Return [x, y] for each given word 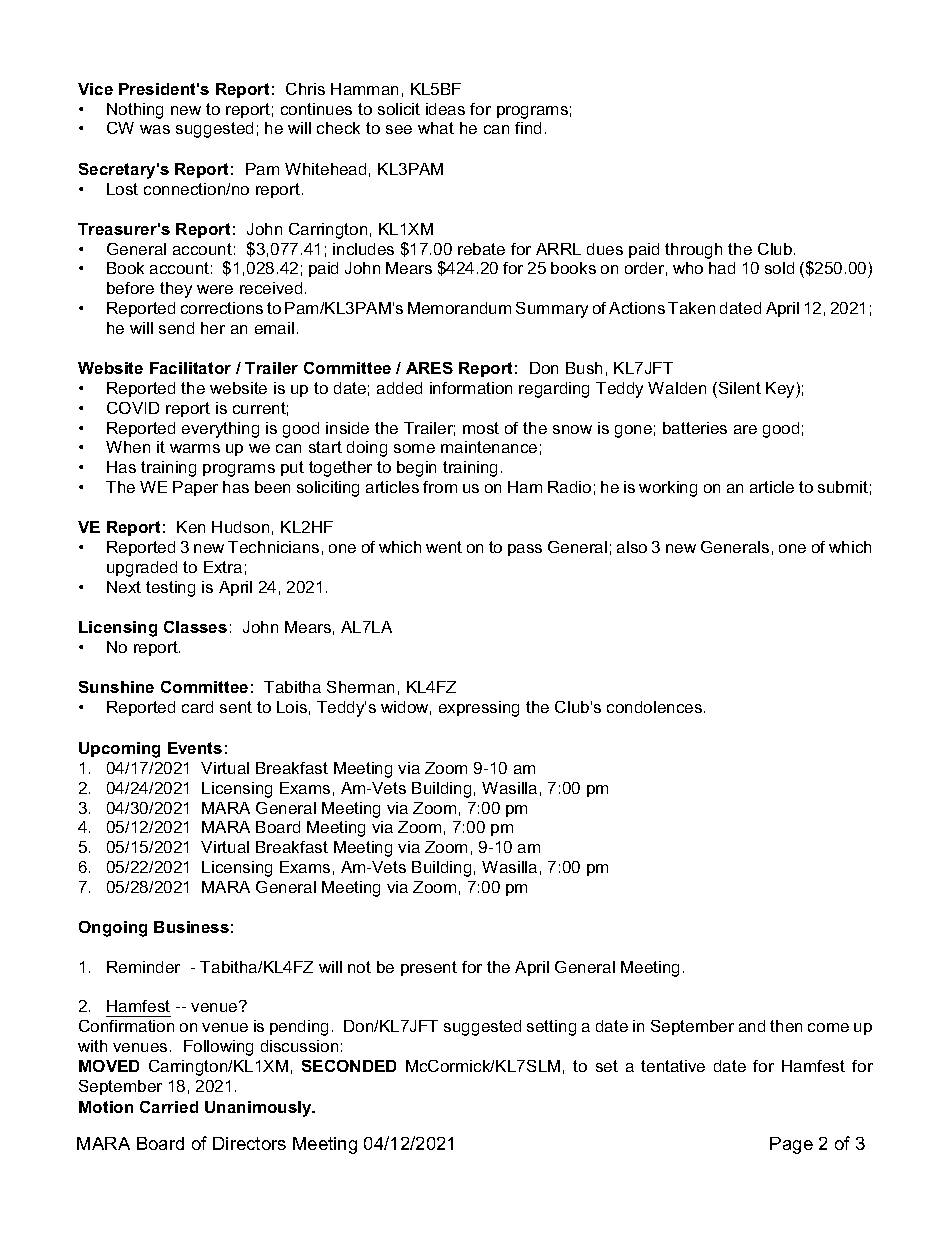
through [693, 251]
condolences [656, 707]
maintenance [489, 447]
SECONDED [349, 1066]
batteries [695, 428]
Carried [169, 1107]
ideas [445, 109]
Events [195, 748]
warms [195, 448]
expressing [479, 709]
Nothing [135, 111]
